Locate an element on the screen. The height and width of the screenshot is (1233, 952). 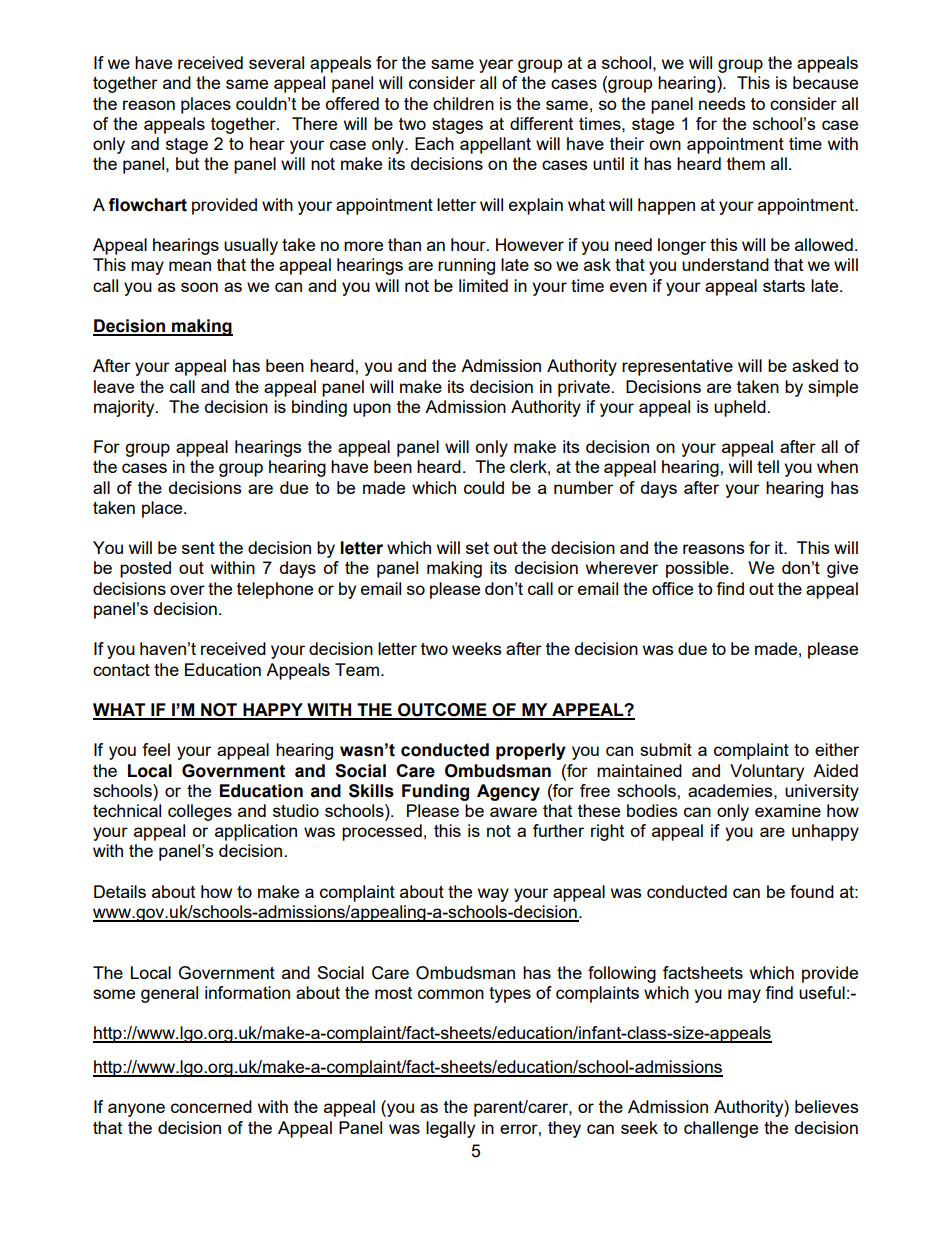
legally is located at coordinates (450, 1129).
